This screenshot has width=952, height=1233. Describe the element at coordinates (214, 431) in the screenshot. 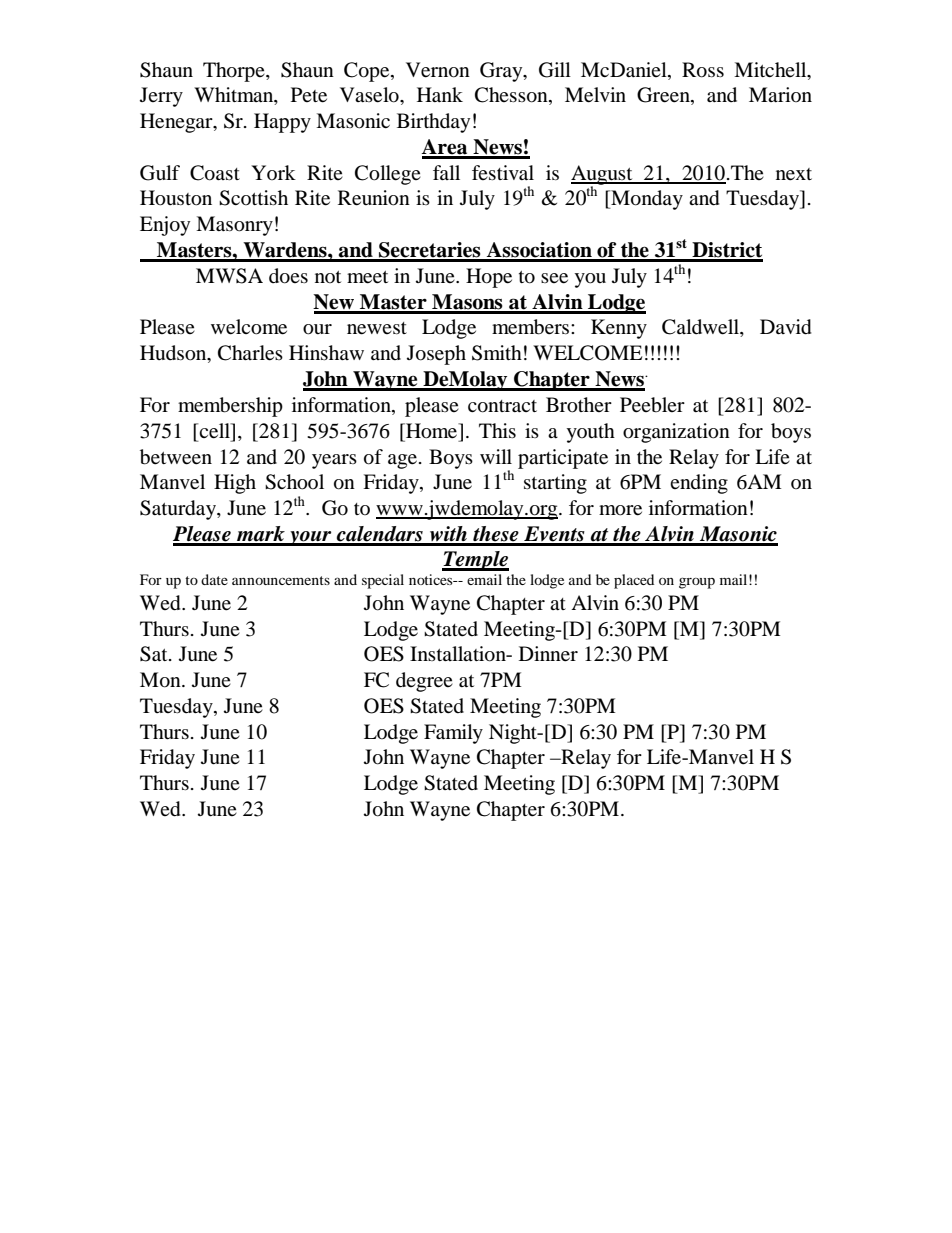

I see `cell` at that location.
